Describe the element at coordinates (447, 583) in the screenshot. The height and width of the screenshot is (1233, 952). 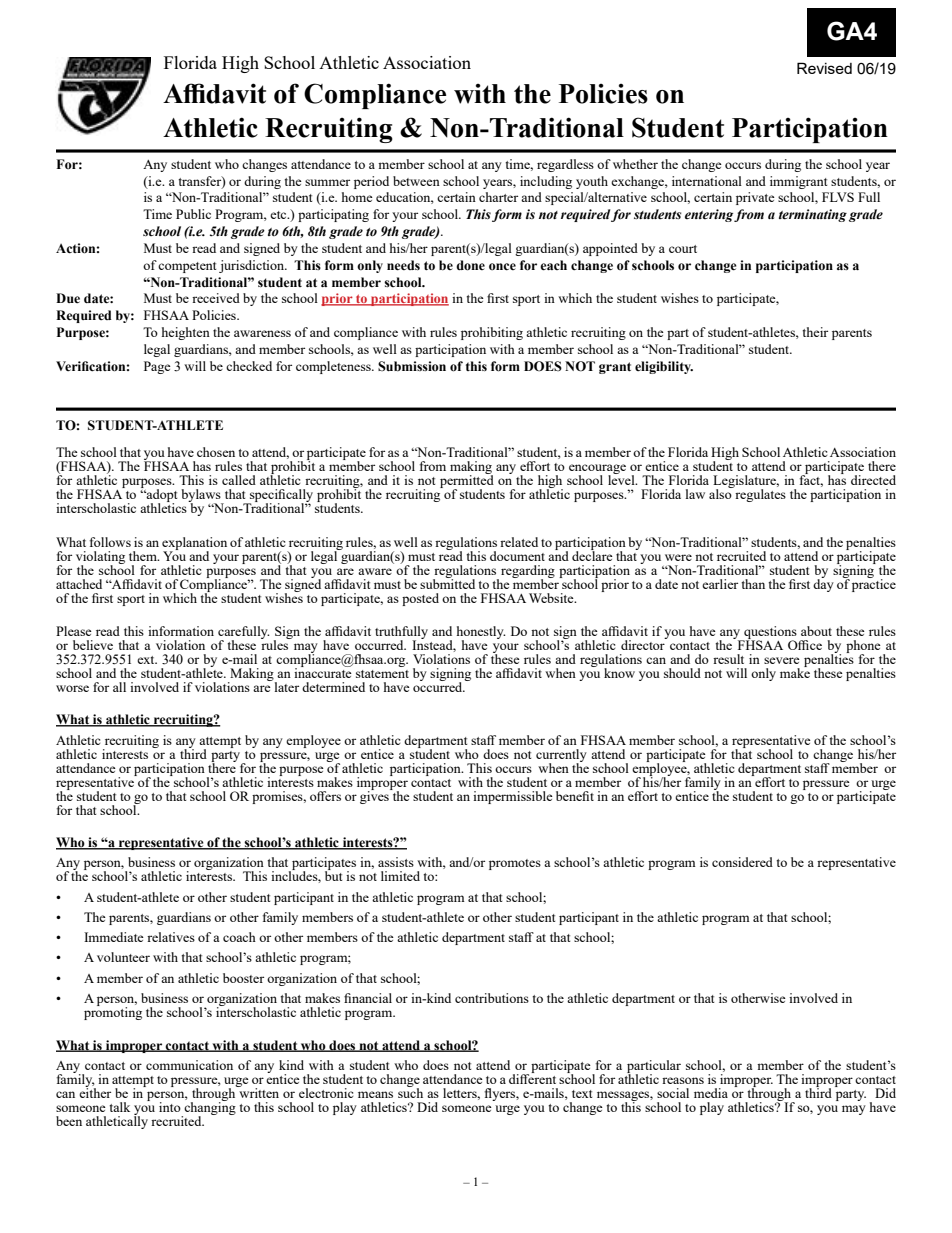
I see `submitted` at that location.
